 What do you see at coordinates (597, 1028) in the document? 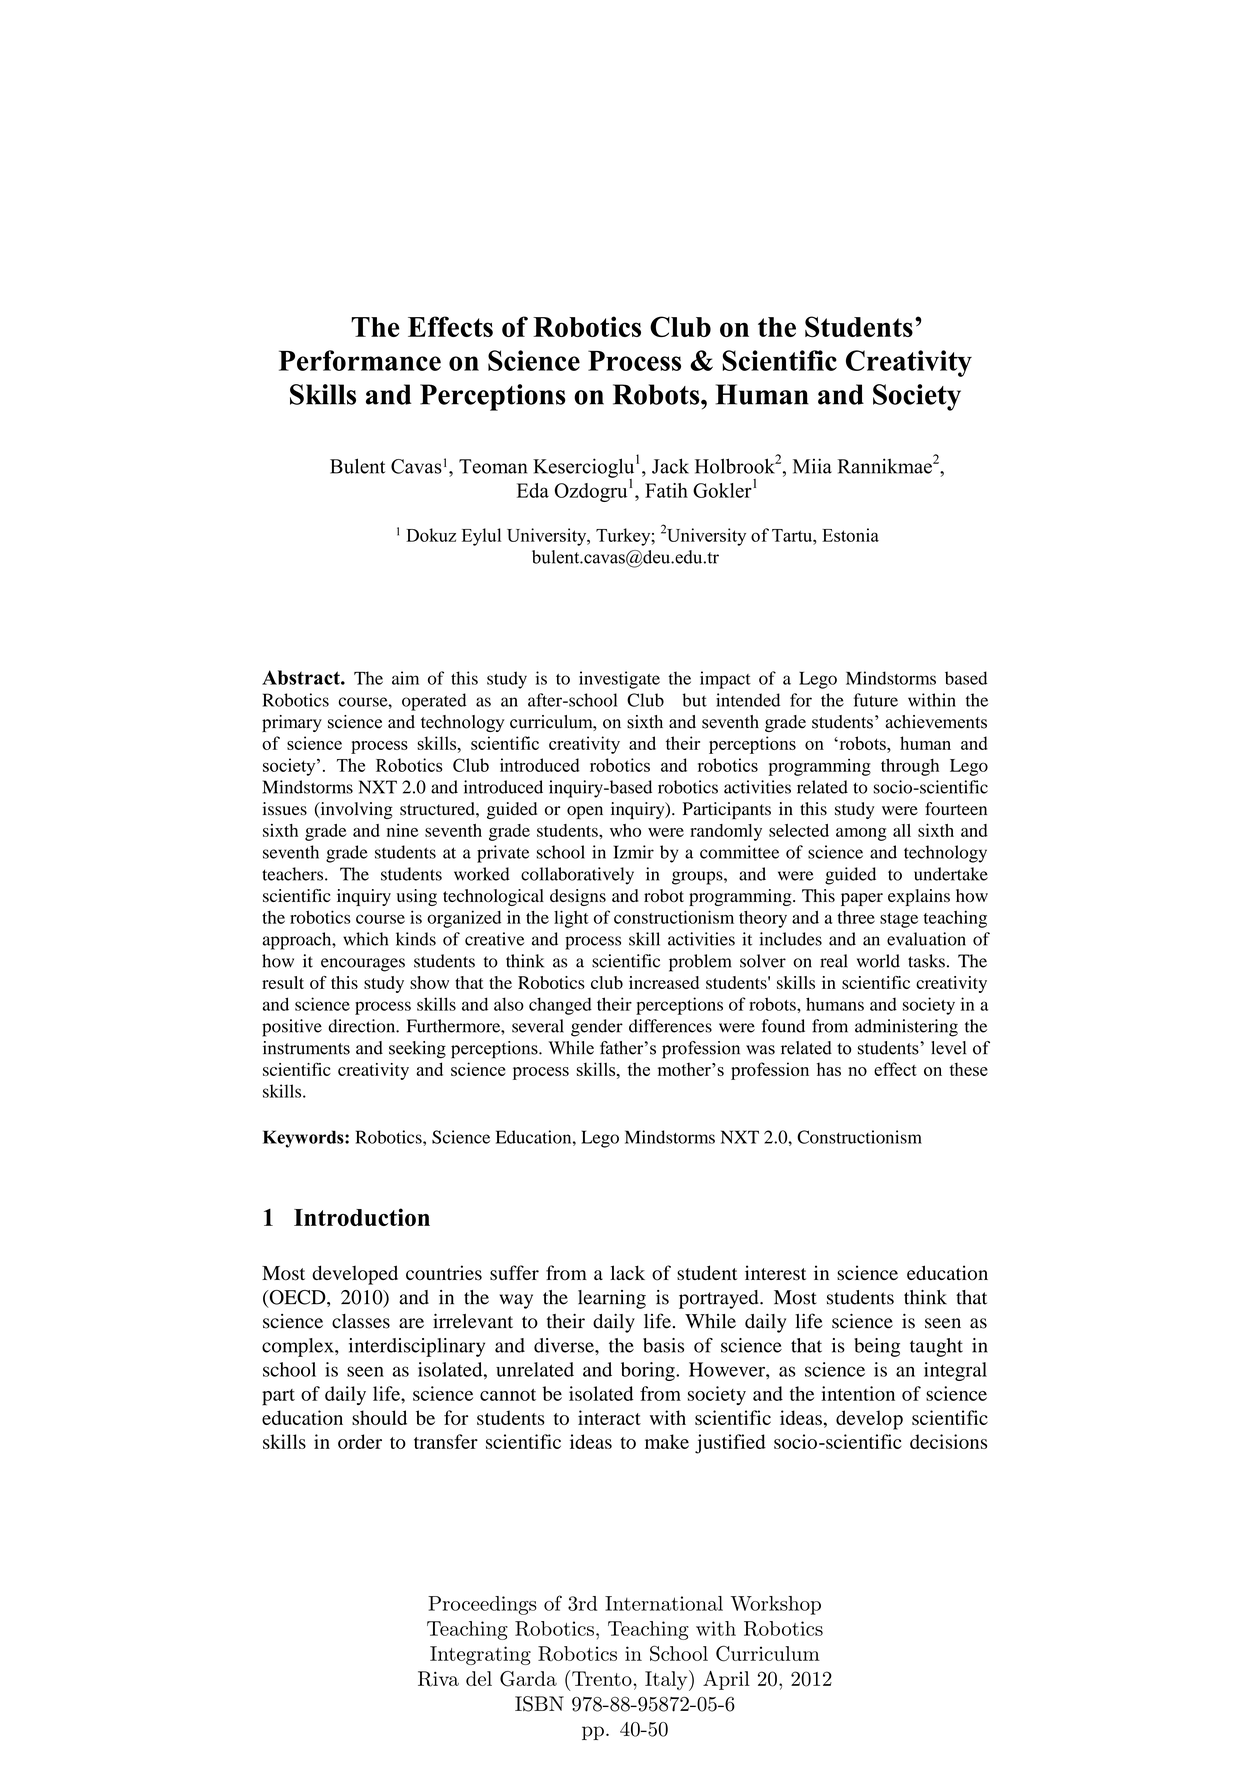
I see `gender` at bounding box center [597, 1028].
